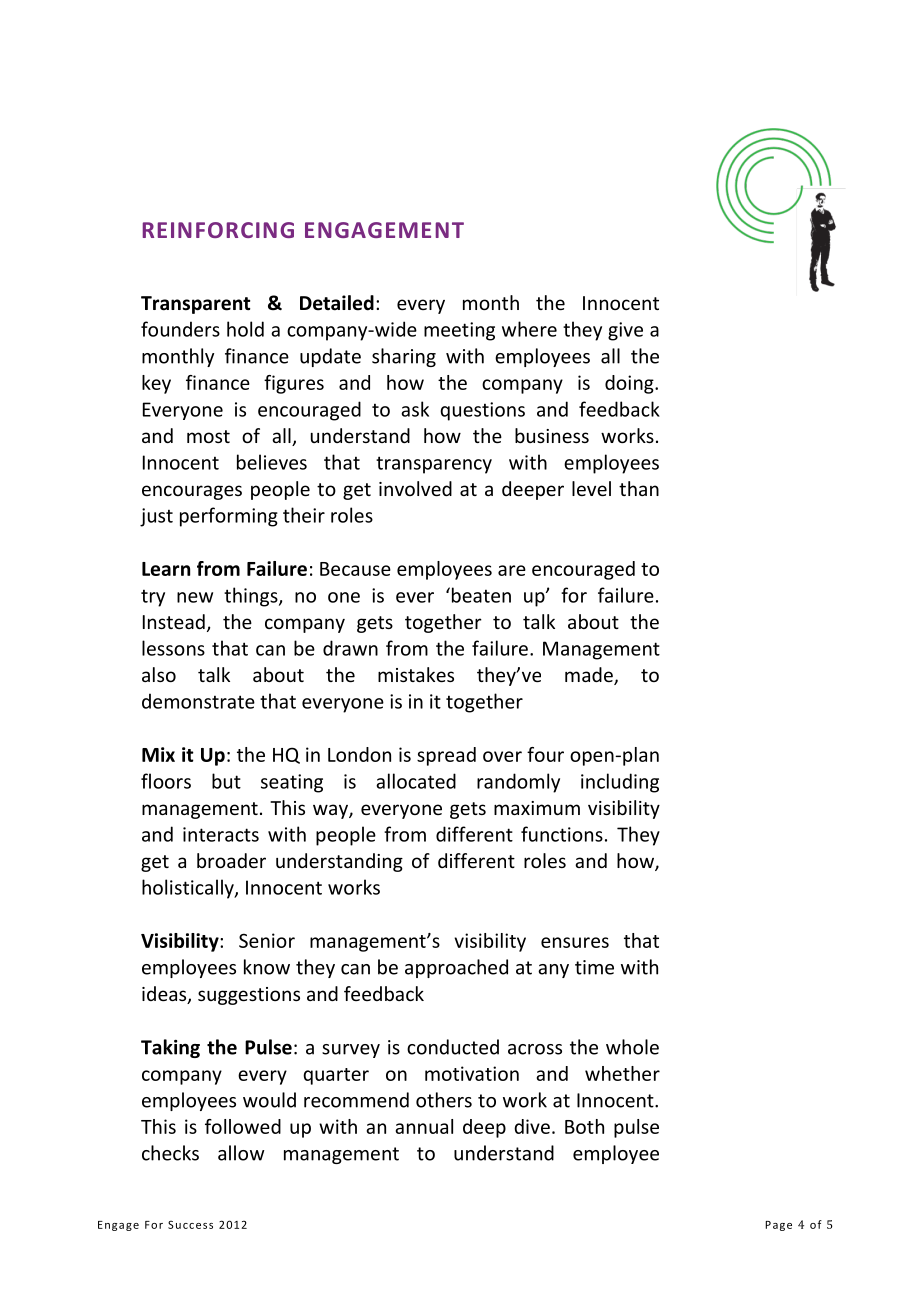 Image resolution: width=924 pixels, height=1309 pixels. I want to click on REINFORCING, so click(218, 230).
